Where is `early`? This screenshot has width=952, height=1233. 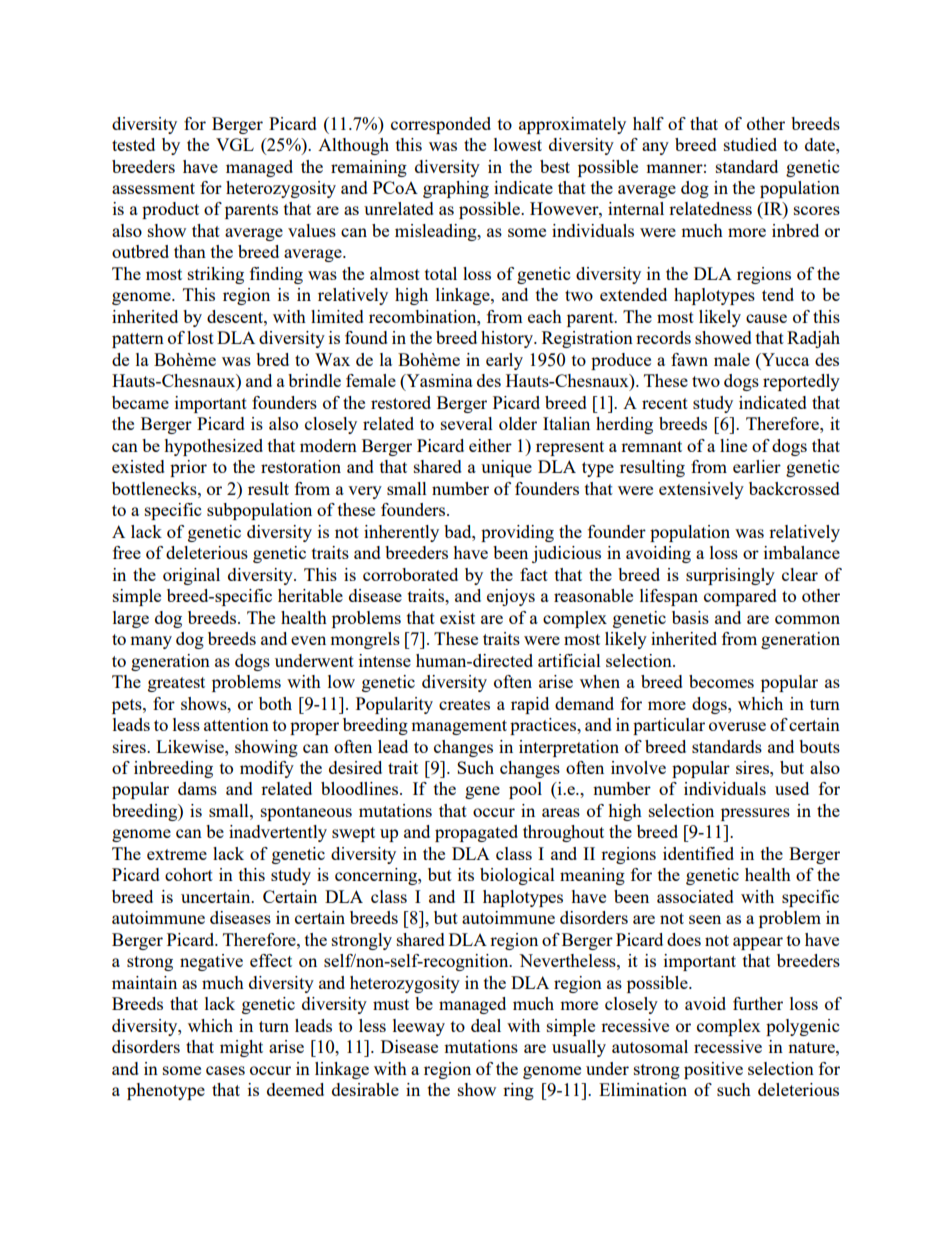 early is located at coordinates (504, 361).
